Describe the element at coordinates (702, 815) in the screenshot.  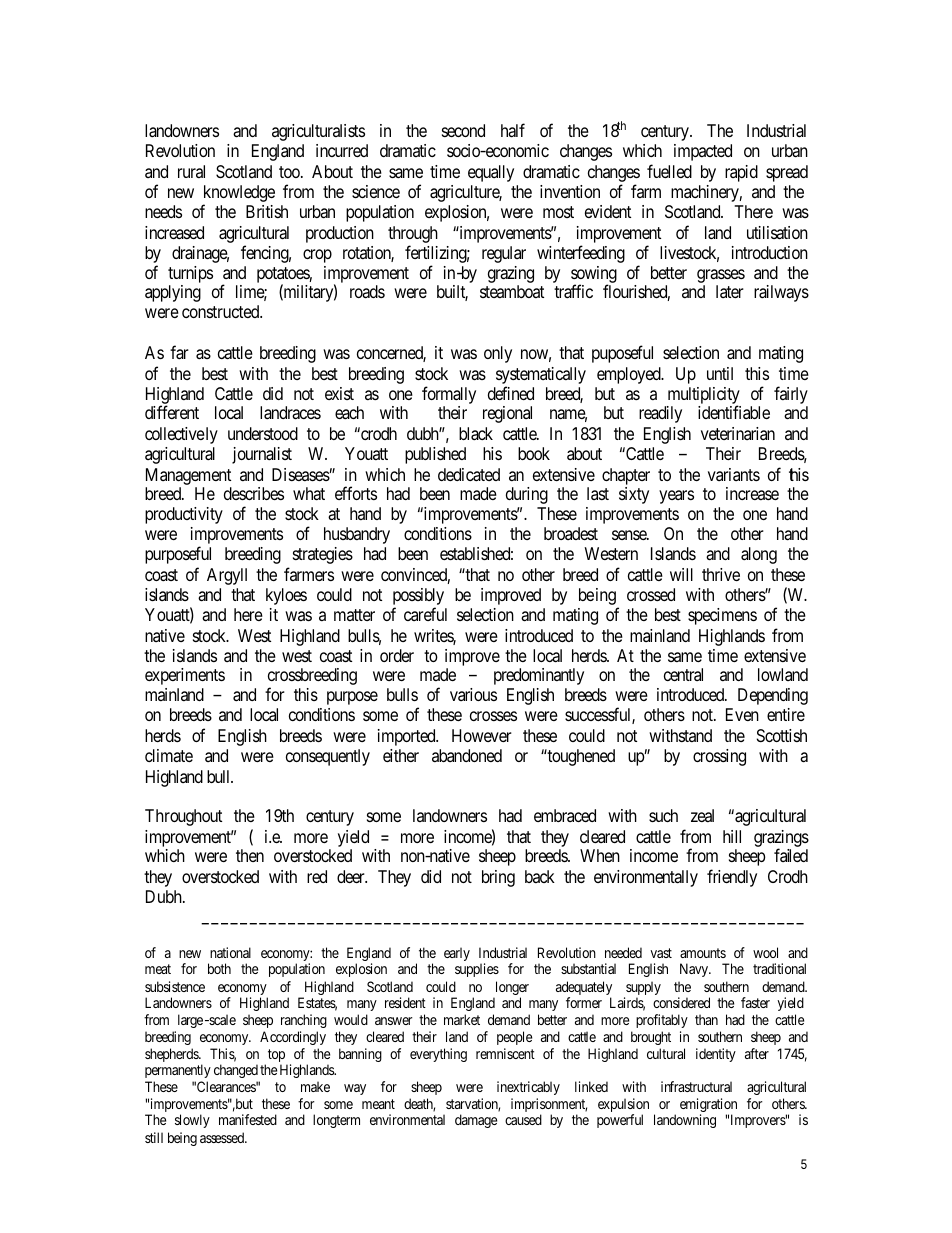
I see `zeal` at that location.
